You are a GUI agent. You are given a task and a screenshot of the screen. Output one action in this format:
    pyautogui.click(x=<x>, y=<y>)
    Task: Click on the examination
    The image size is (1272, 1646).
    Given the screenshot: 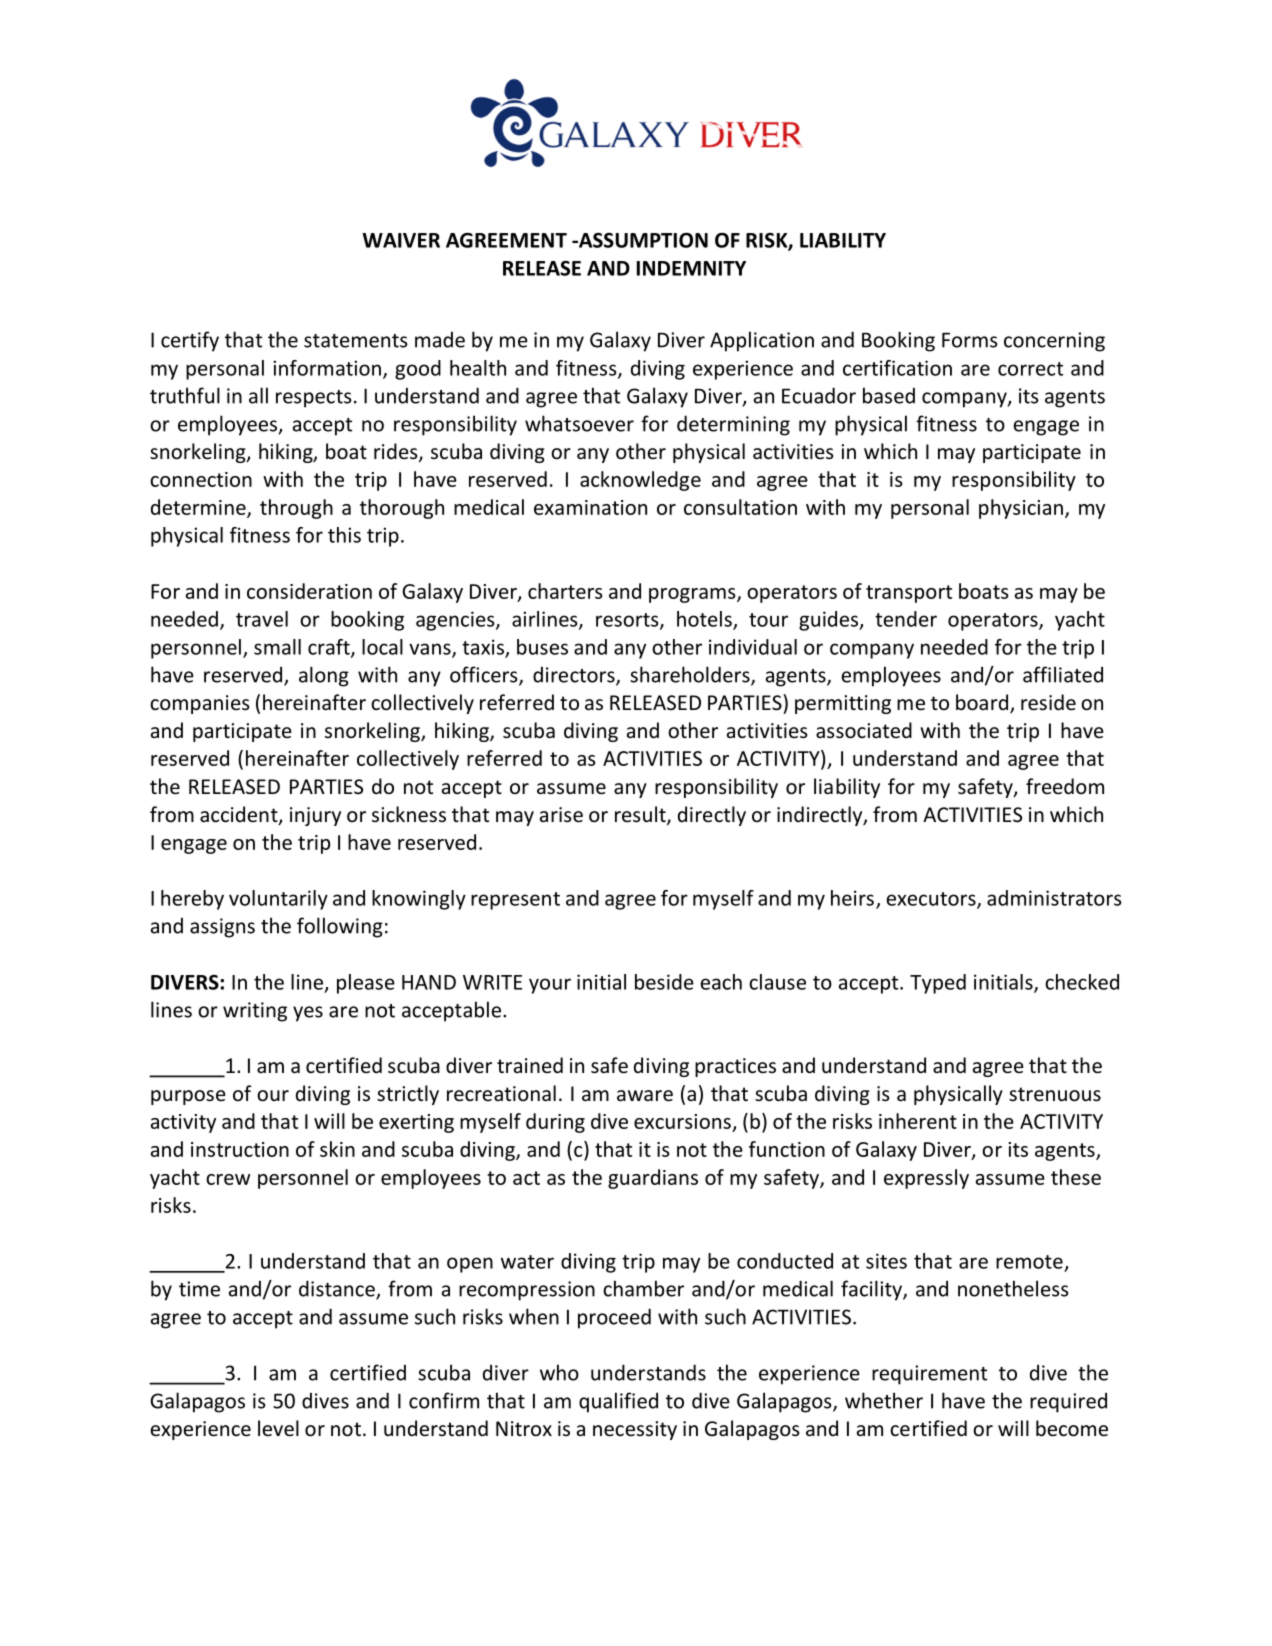 What is the action you would take?
    pyautogui.click(x=590, y=507)
